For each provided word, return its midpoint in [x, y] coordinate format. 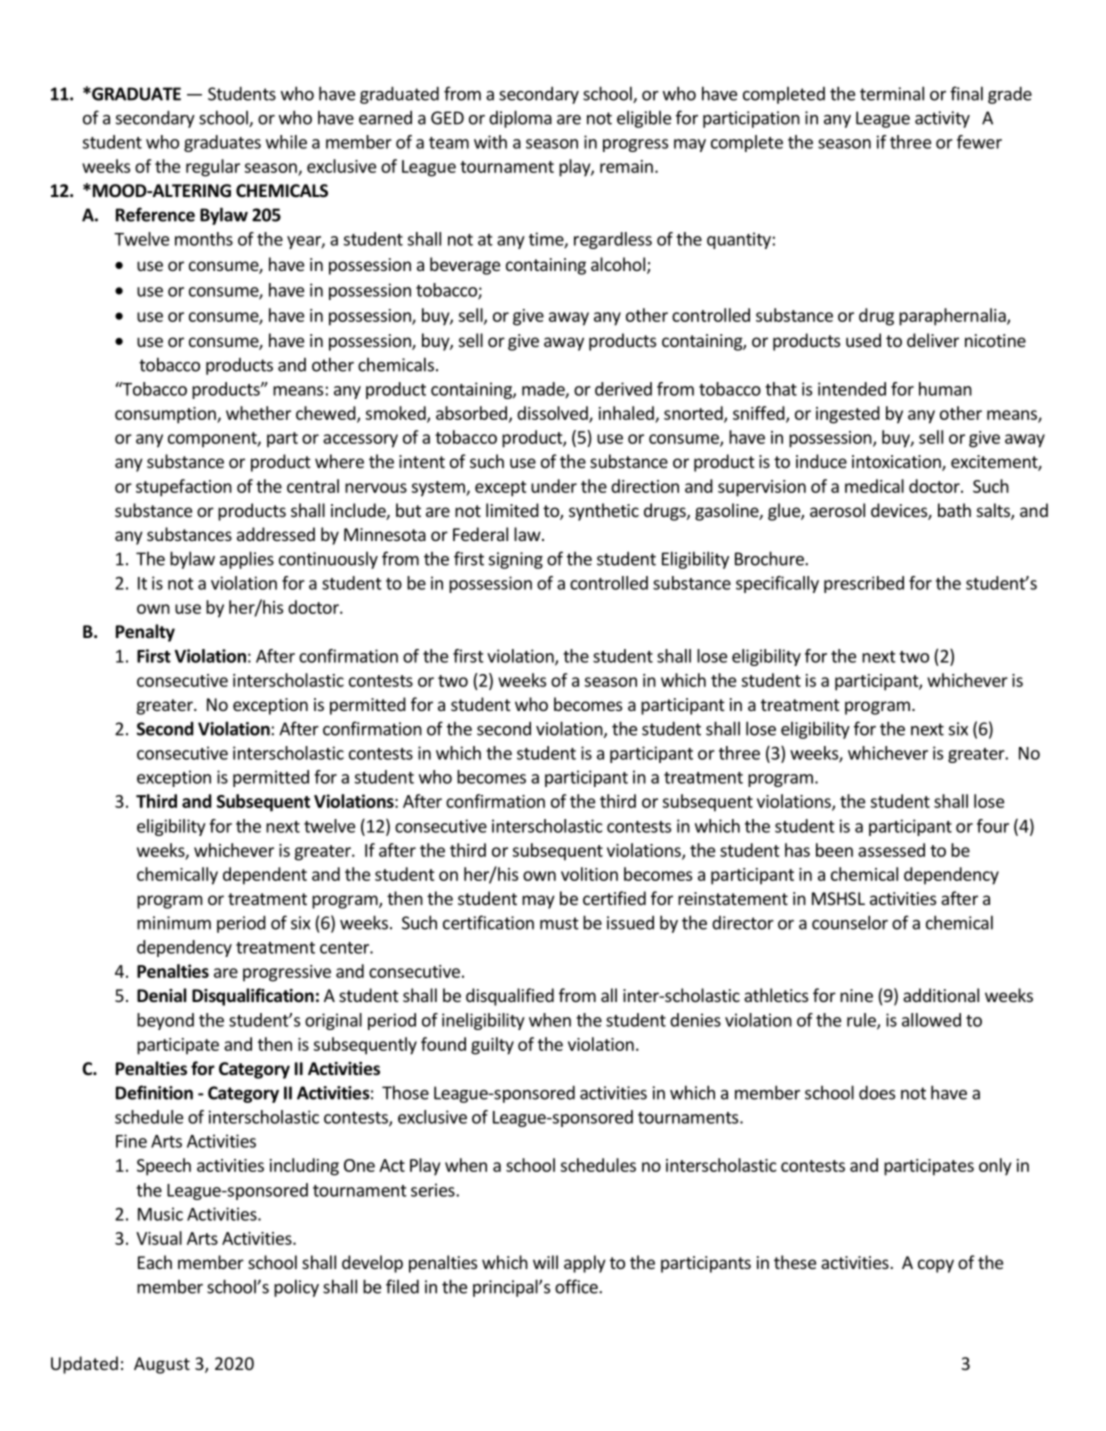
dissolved [553, 414]
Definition [154, 1092]
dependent [265, 876]
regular [213, 168]
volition [589, 874]
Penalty [145, 633]
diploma [520, 119]
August [162, 1365]
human [945, 389]
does [877, 1092]
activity [942, 119]
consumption [166, 415]
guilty [492, 1046]
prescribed [864, 584]
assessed [891, 850]
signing [516, 560]
